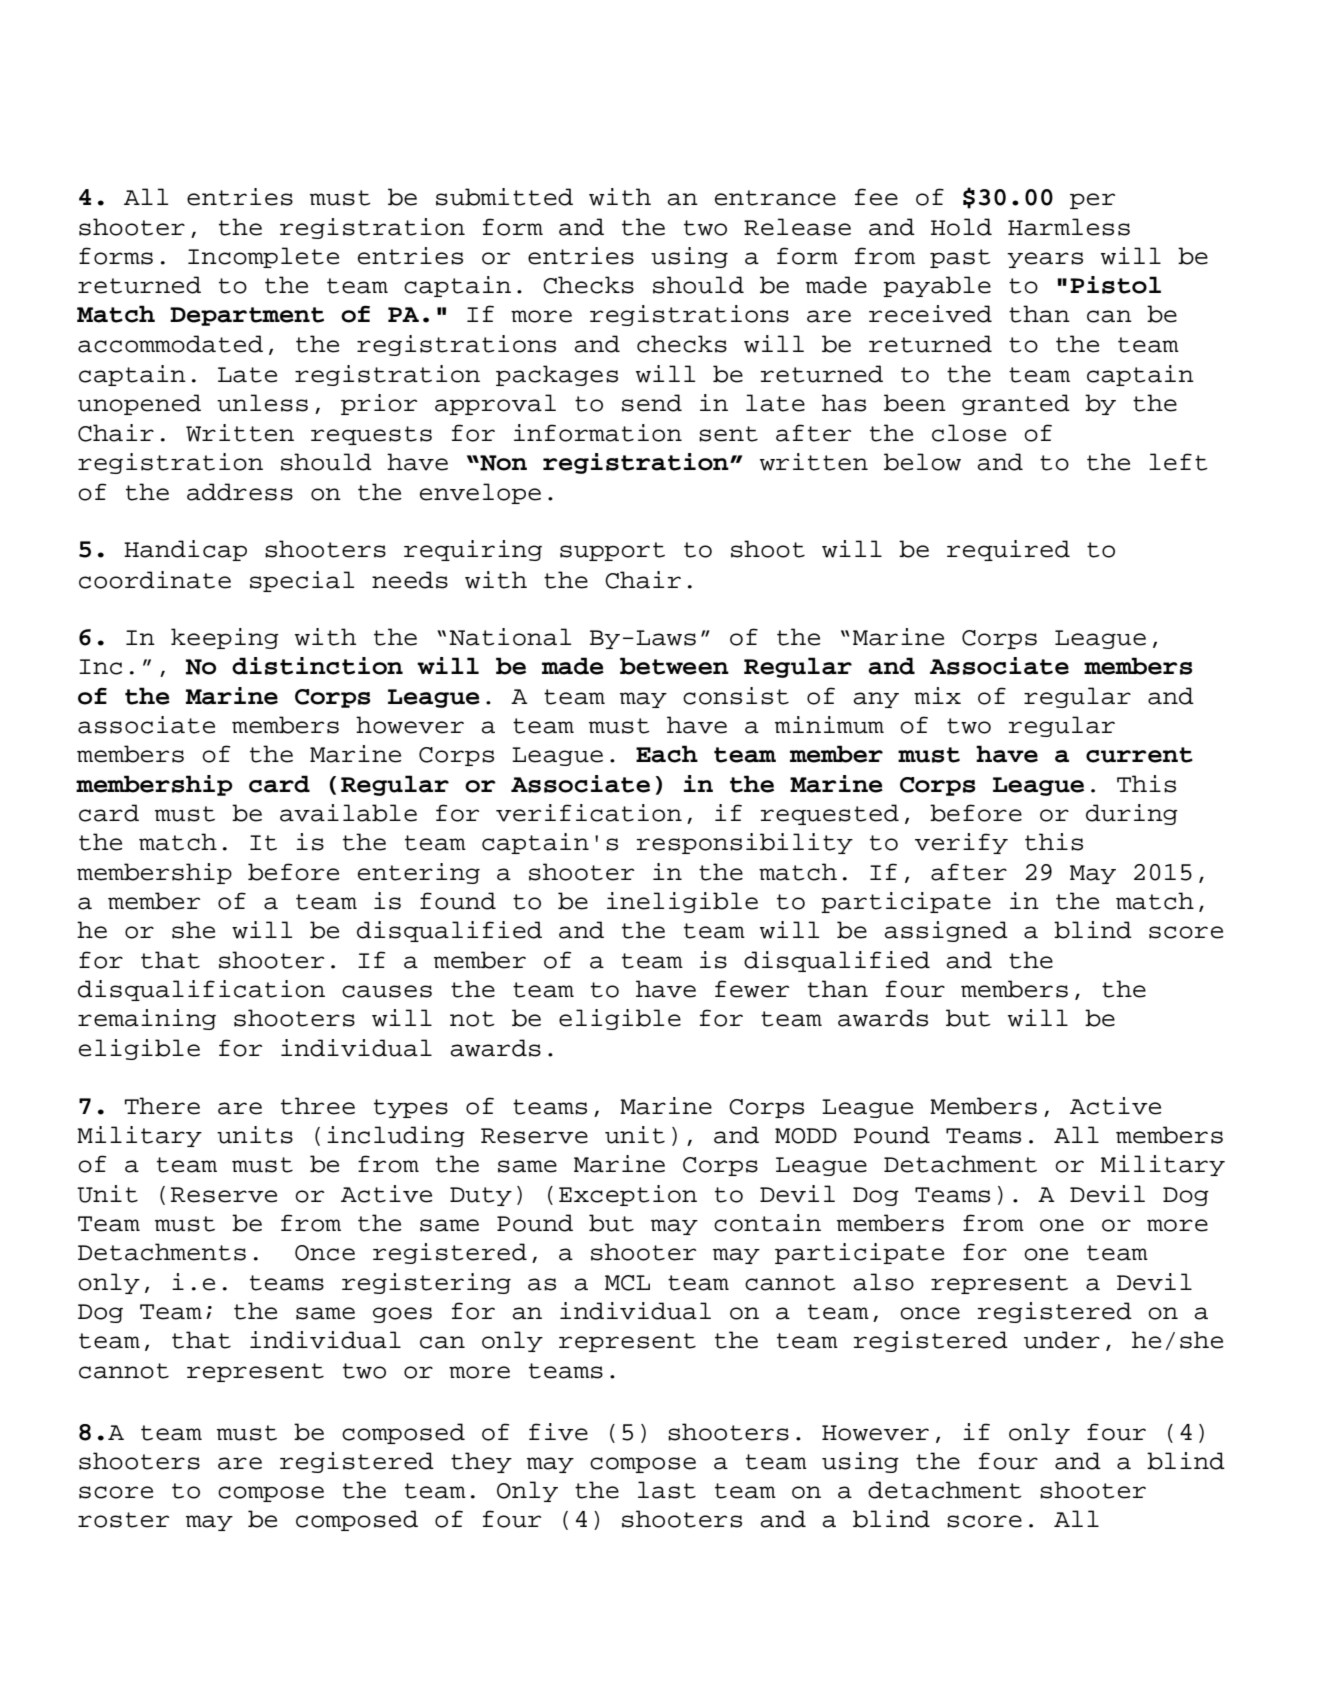  Describe the element at coordinates (1062, 1340) in the screenshot. I see `under` at that location.
